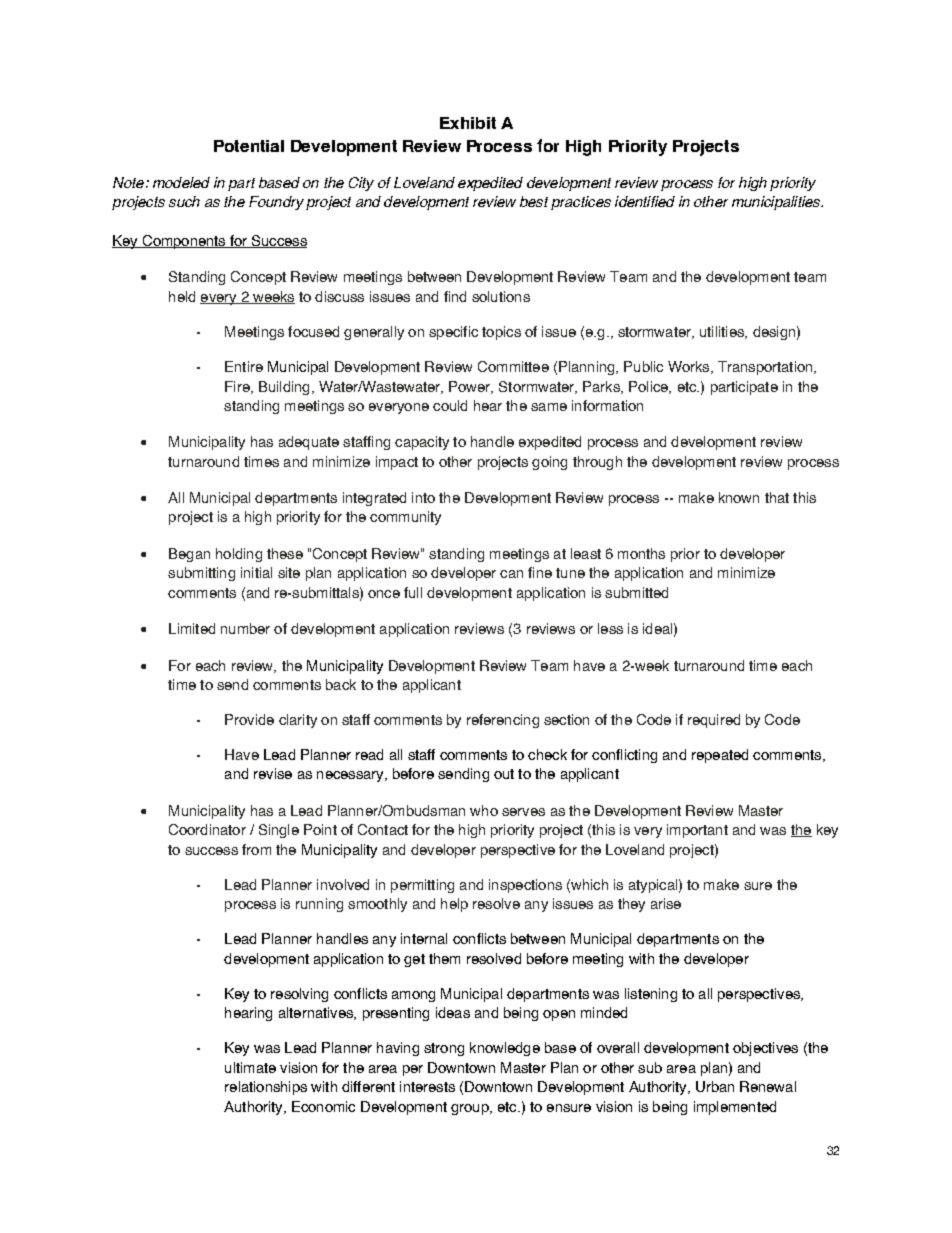 Image resolution: width=952 pixels, height=1233 pixels. What do you see at coordinates (715, 1086) in the image?
I see `Urban` at bounding box center [715, 1086].
